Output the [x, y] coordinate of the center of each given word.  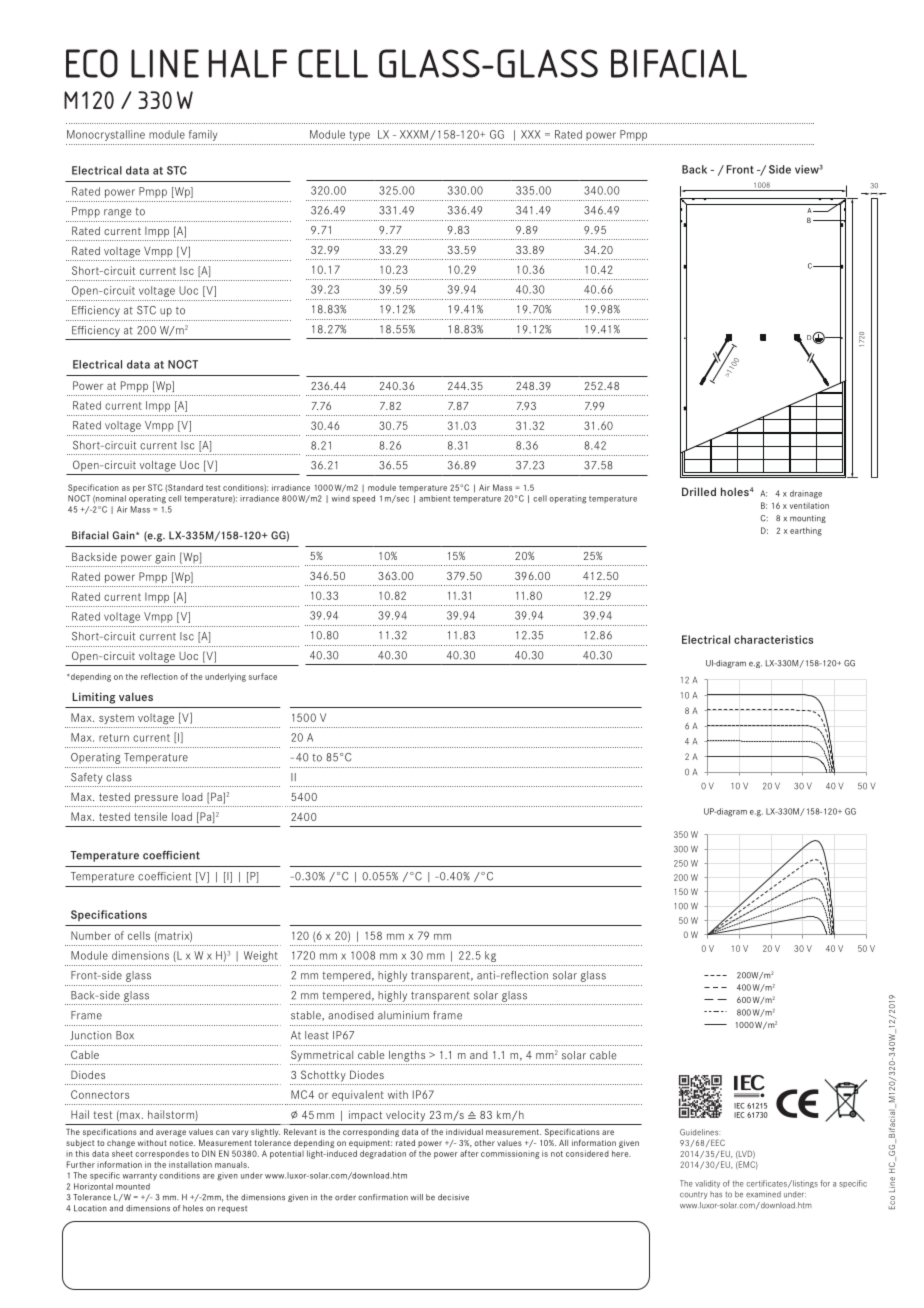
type [359, 136]
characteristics [773, 639]
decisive [453, 1197]
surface [263, 676]
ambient [434, 498]
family [203, 135]
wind [341, 498]
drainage [806, 494]
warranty [140, 1177]
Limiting [94, 698]
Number [91, 935]
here [621, 1153]
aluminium [403, 1015]
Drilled [699, 491]
